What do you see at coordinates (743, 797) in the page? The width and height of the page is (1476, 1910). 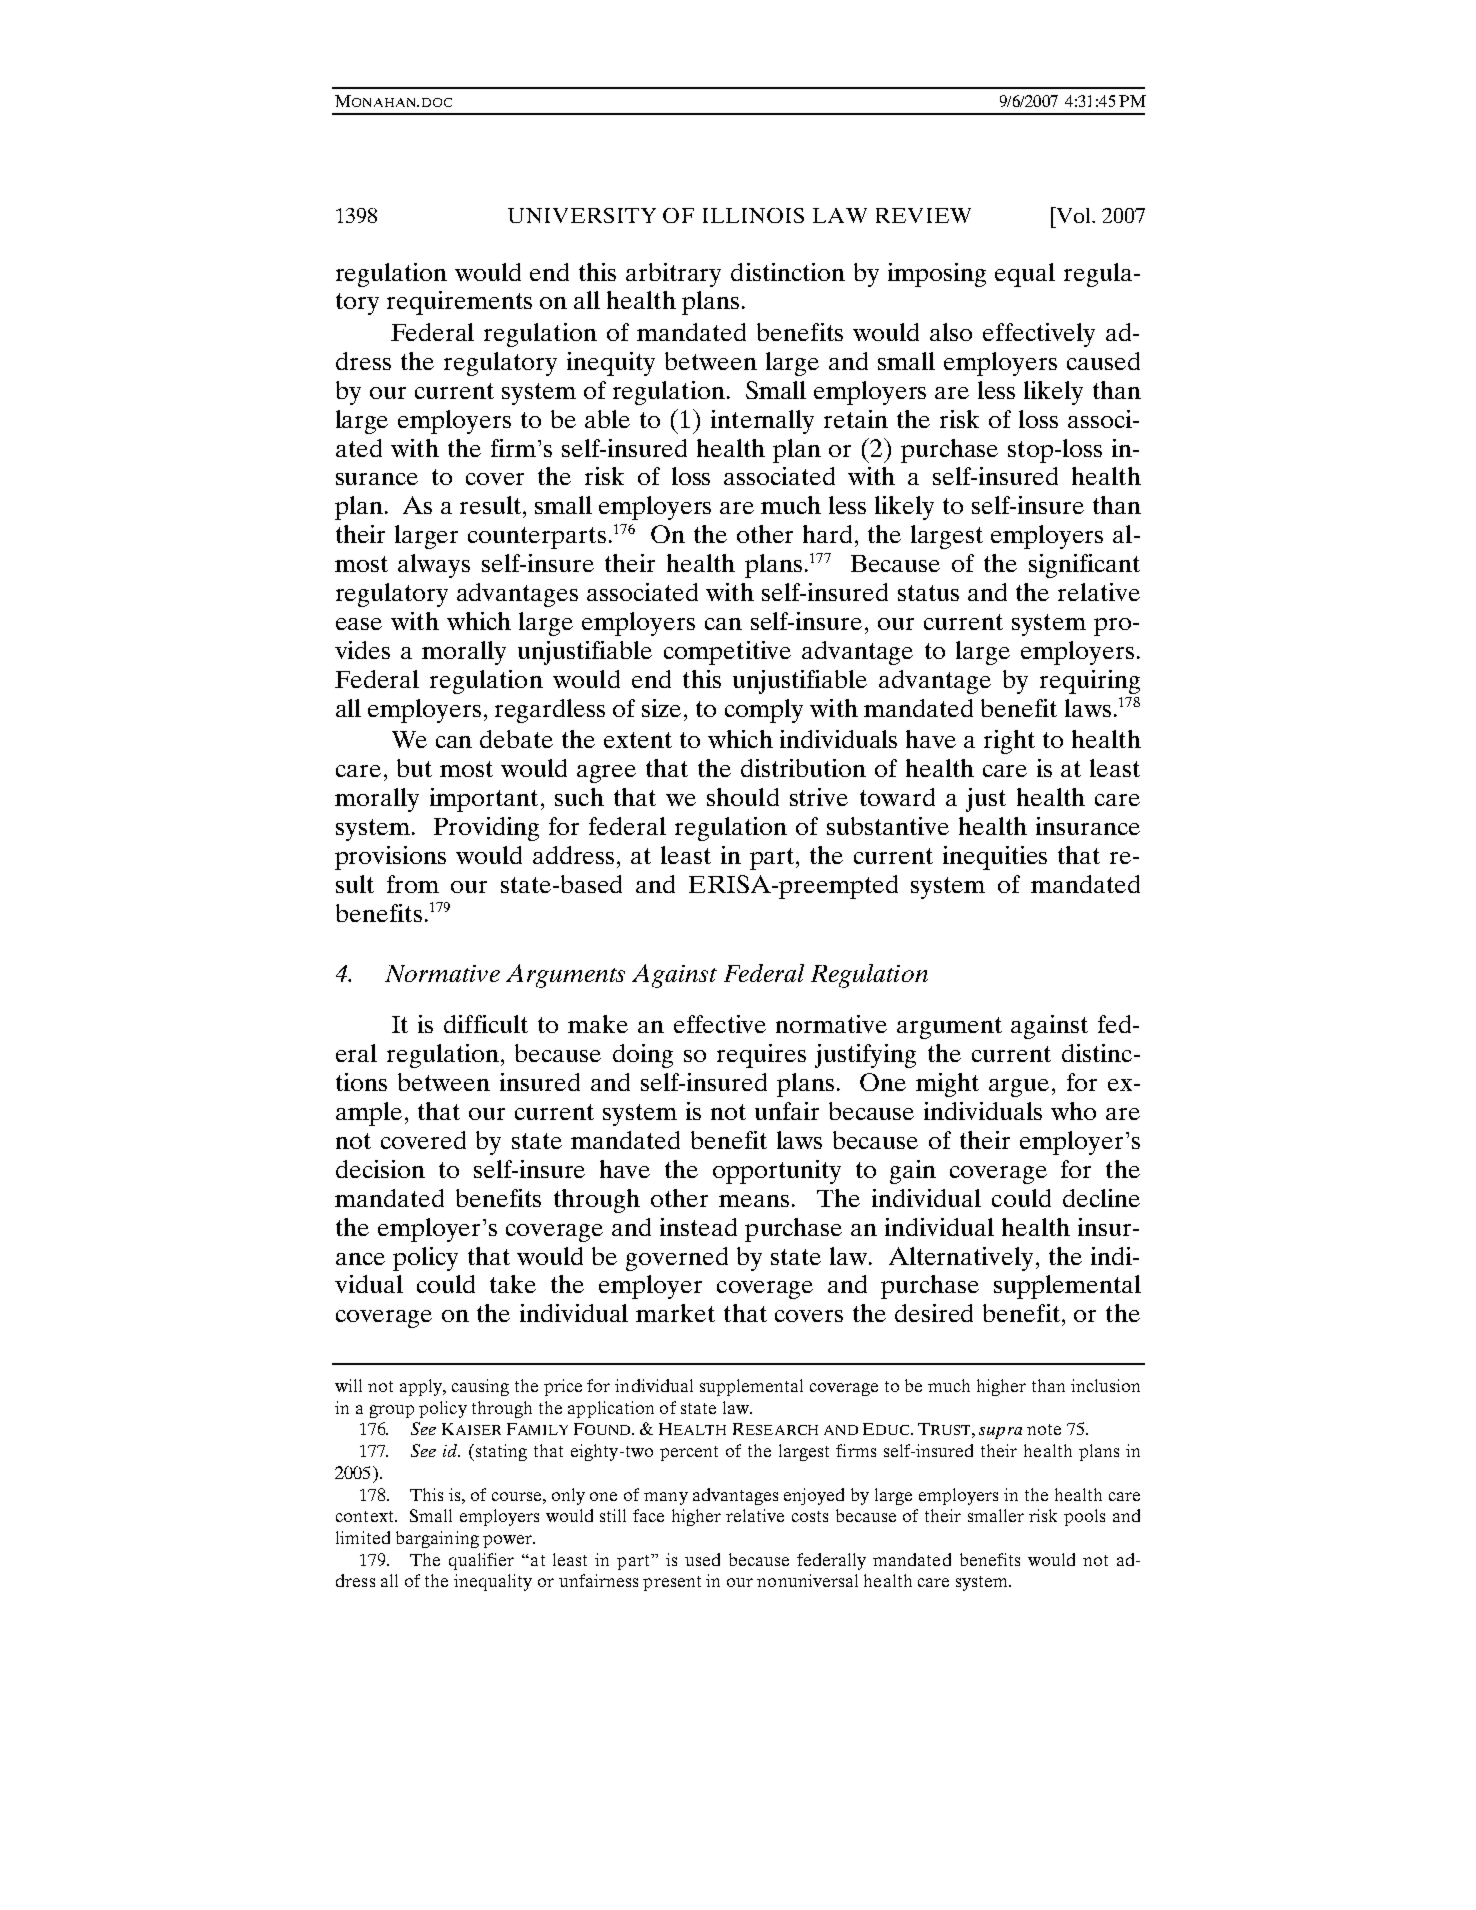 I see `should` at bounding box center [743, 797].
